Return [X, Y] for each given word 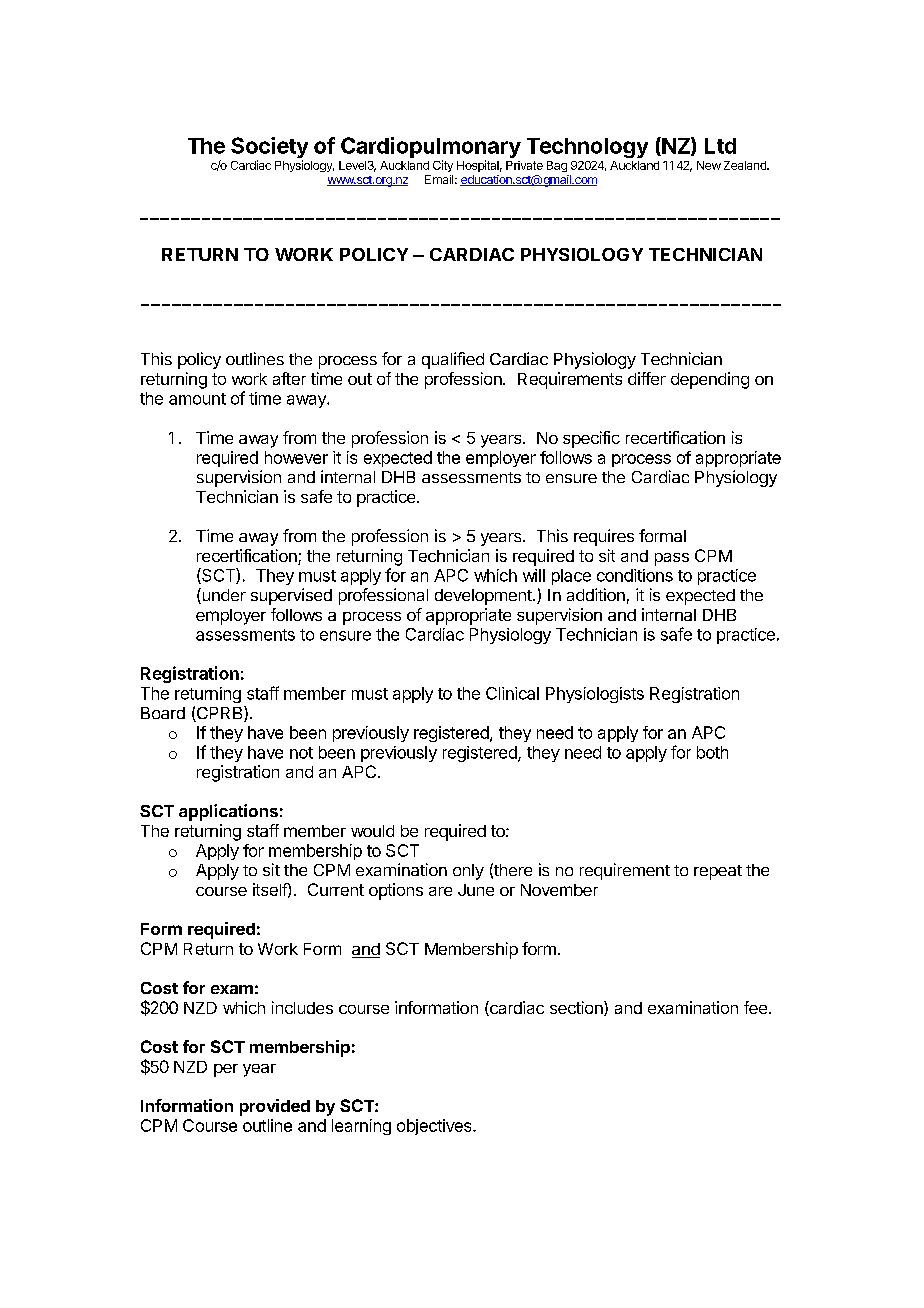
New [709, 165]
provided [275, 1107]
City [443, 166]
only [468, 872]
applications [228, 812]
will [534, 575]
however [296, 457]
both [712, 752]
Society [269, 149]
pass [672, 559]
